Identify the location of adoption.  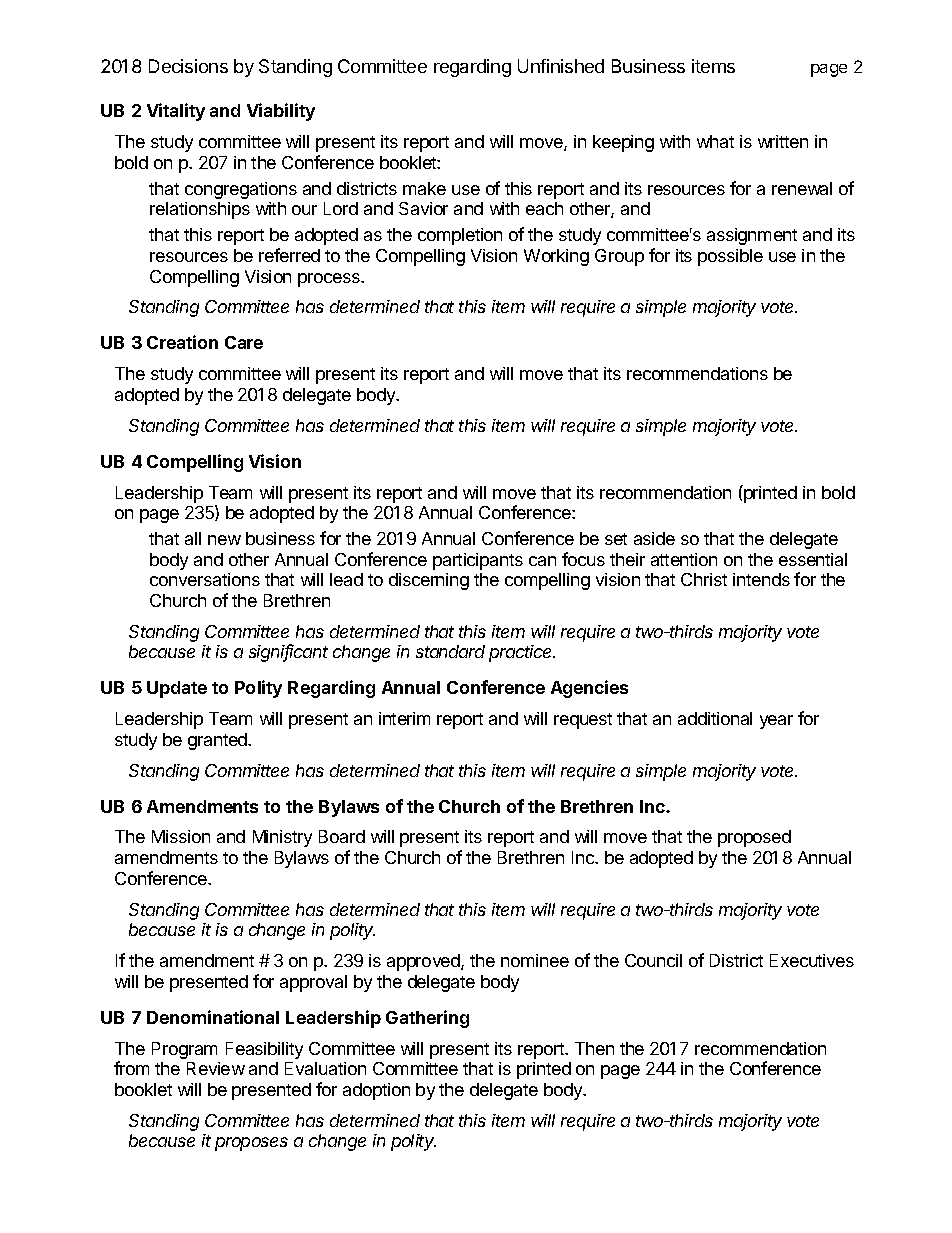
(376, 1091).
